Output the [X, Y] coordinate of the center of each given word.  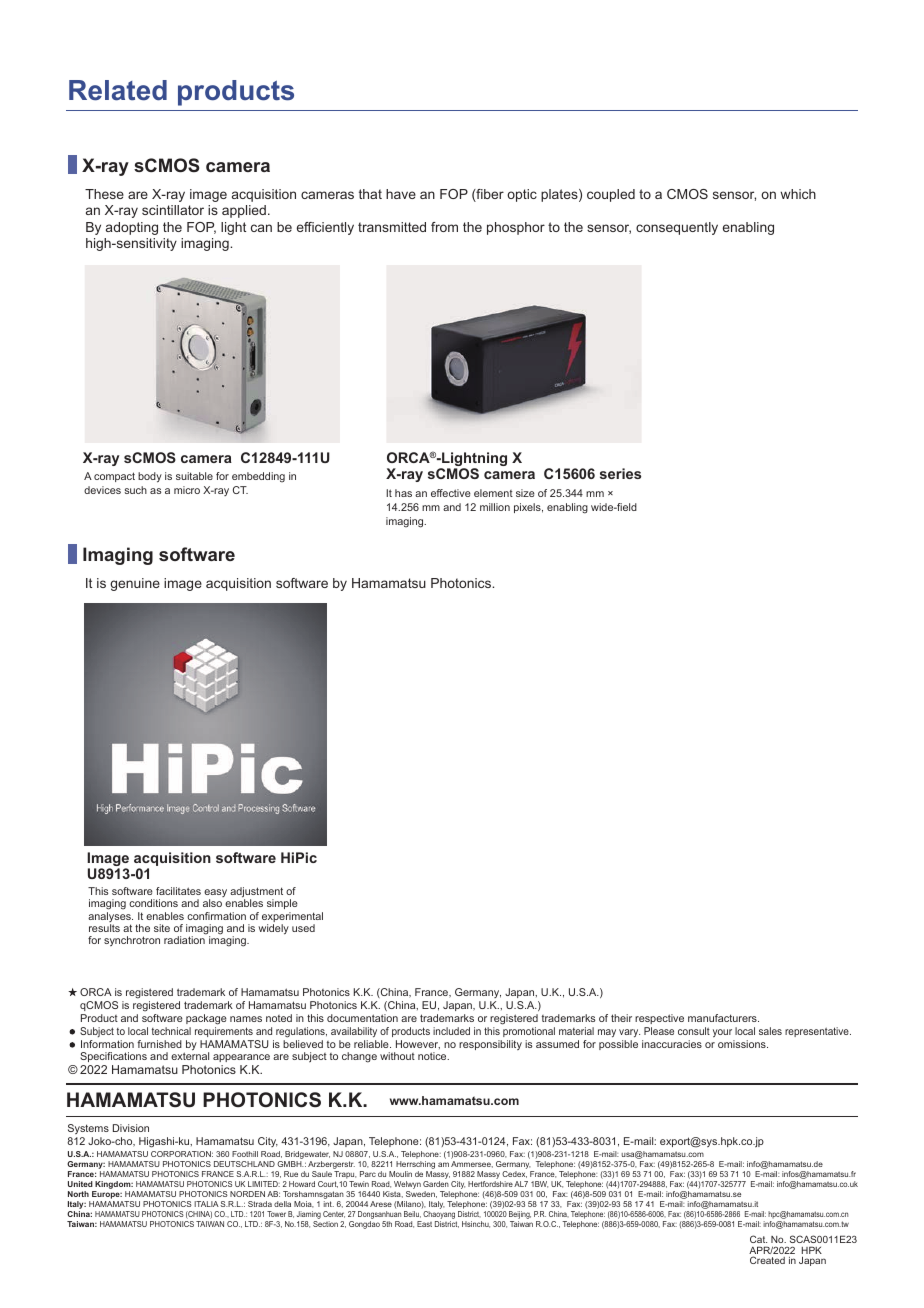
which [798, 194]
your [723, 1035]
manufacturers [723, 1018]
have [401, 194]
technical [171, 1031]
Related [118, 90]
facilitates [178, 891]
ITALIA [206, 1204]
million [495, 507]
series [620, 473]
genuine [135, 584]
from [444, 227]
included [451, 1031]
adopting [132, 228]
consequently [677, 228]
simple [282, 904]
